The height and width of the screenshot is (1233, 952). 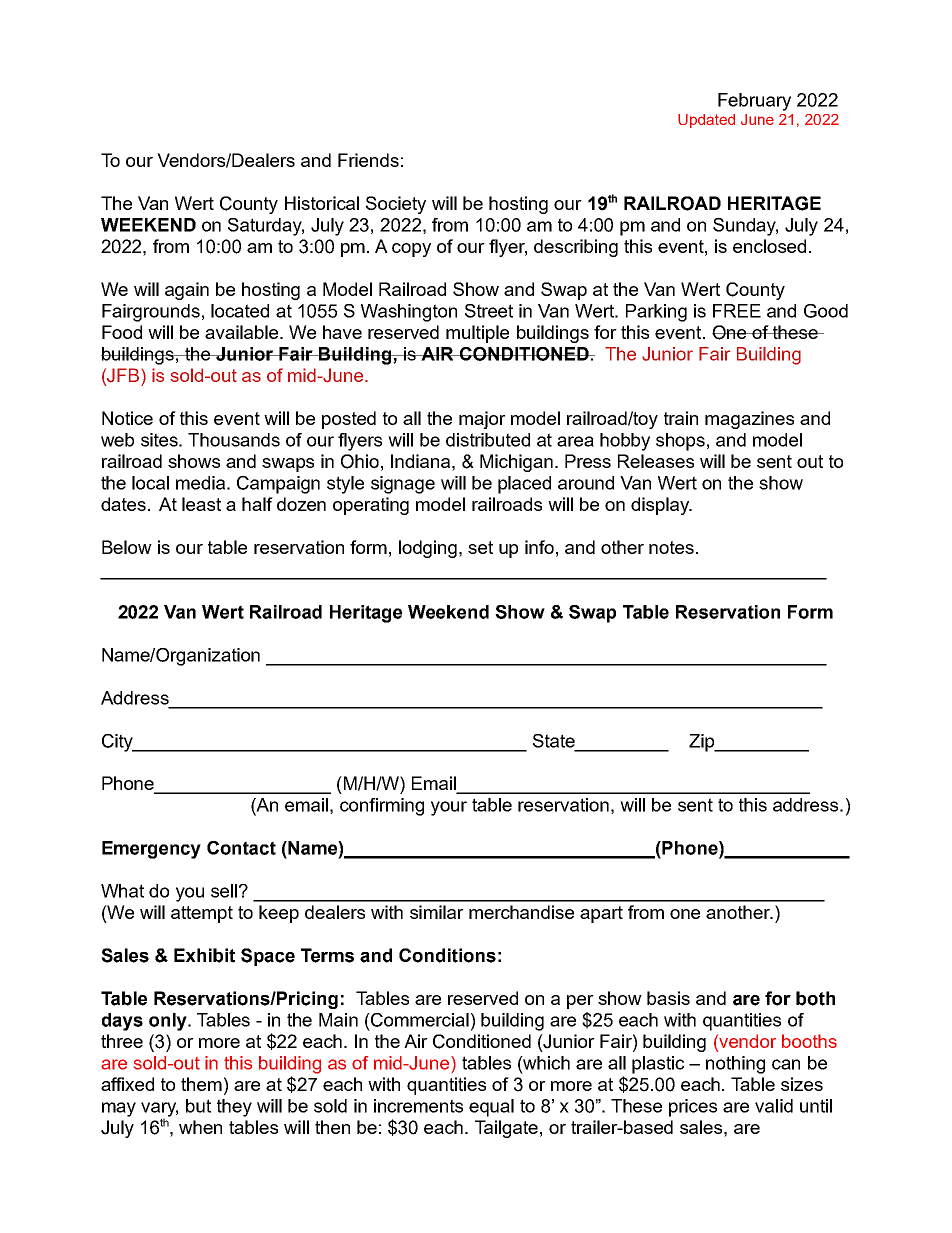 What do you see at coordinates (127, 547) in the screenshot?
I see `Below` at bounding box center [127, 547].
